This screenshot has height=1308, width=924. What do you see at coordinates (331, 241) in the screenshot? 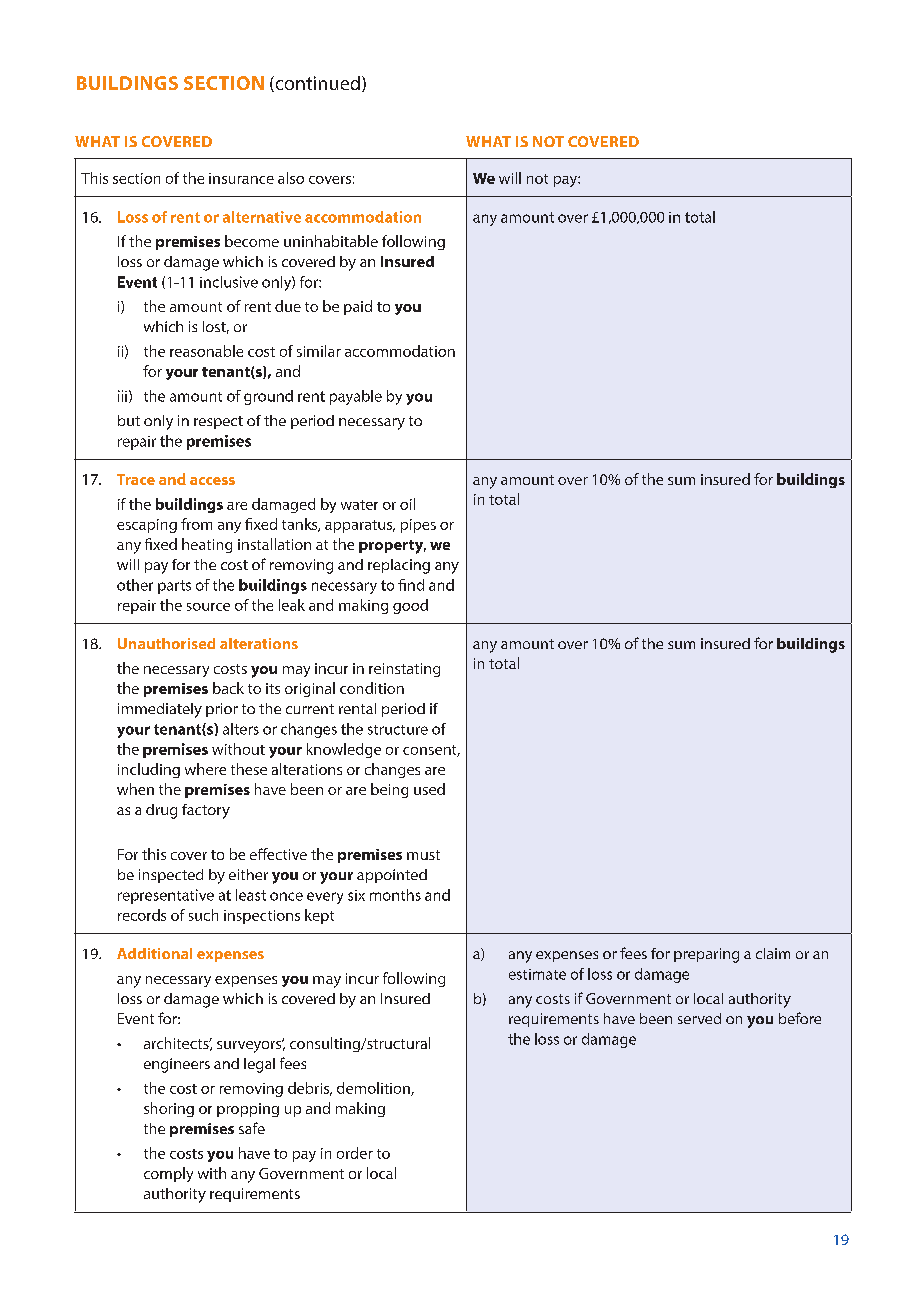
I see `uninhabitable` at bounding box center [331, 241].
